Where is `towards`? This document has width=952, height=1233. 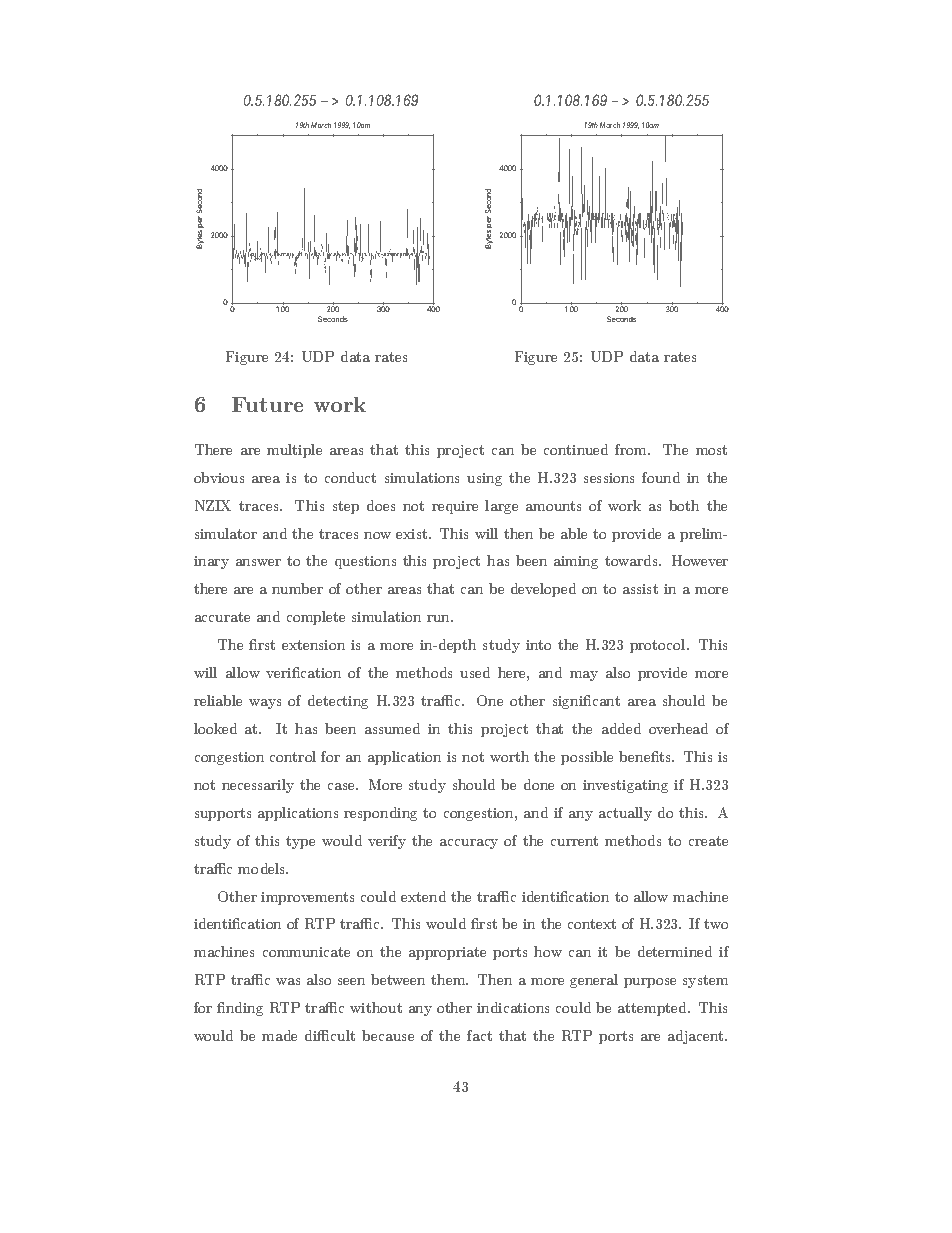
towards is located at coordinates (632, 560).
